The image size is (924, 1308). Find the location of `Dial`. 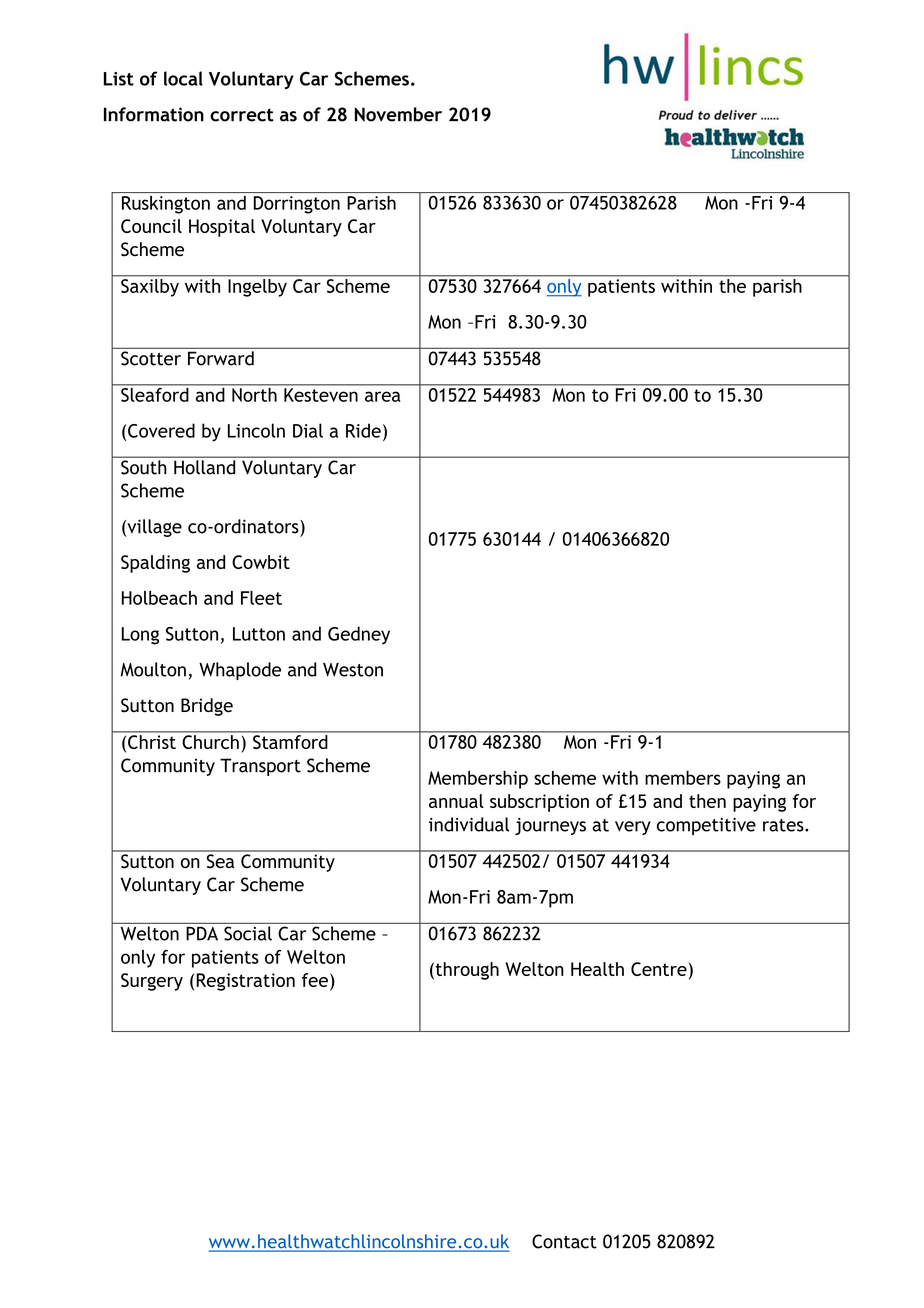

Dial is located at coordinates (308, 430).
